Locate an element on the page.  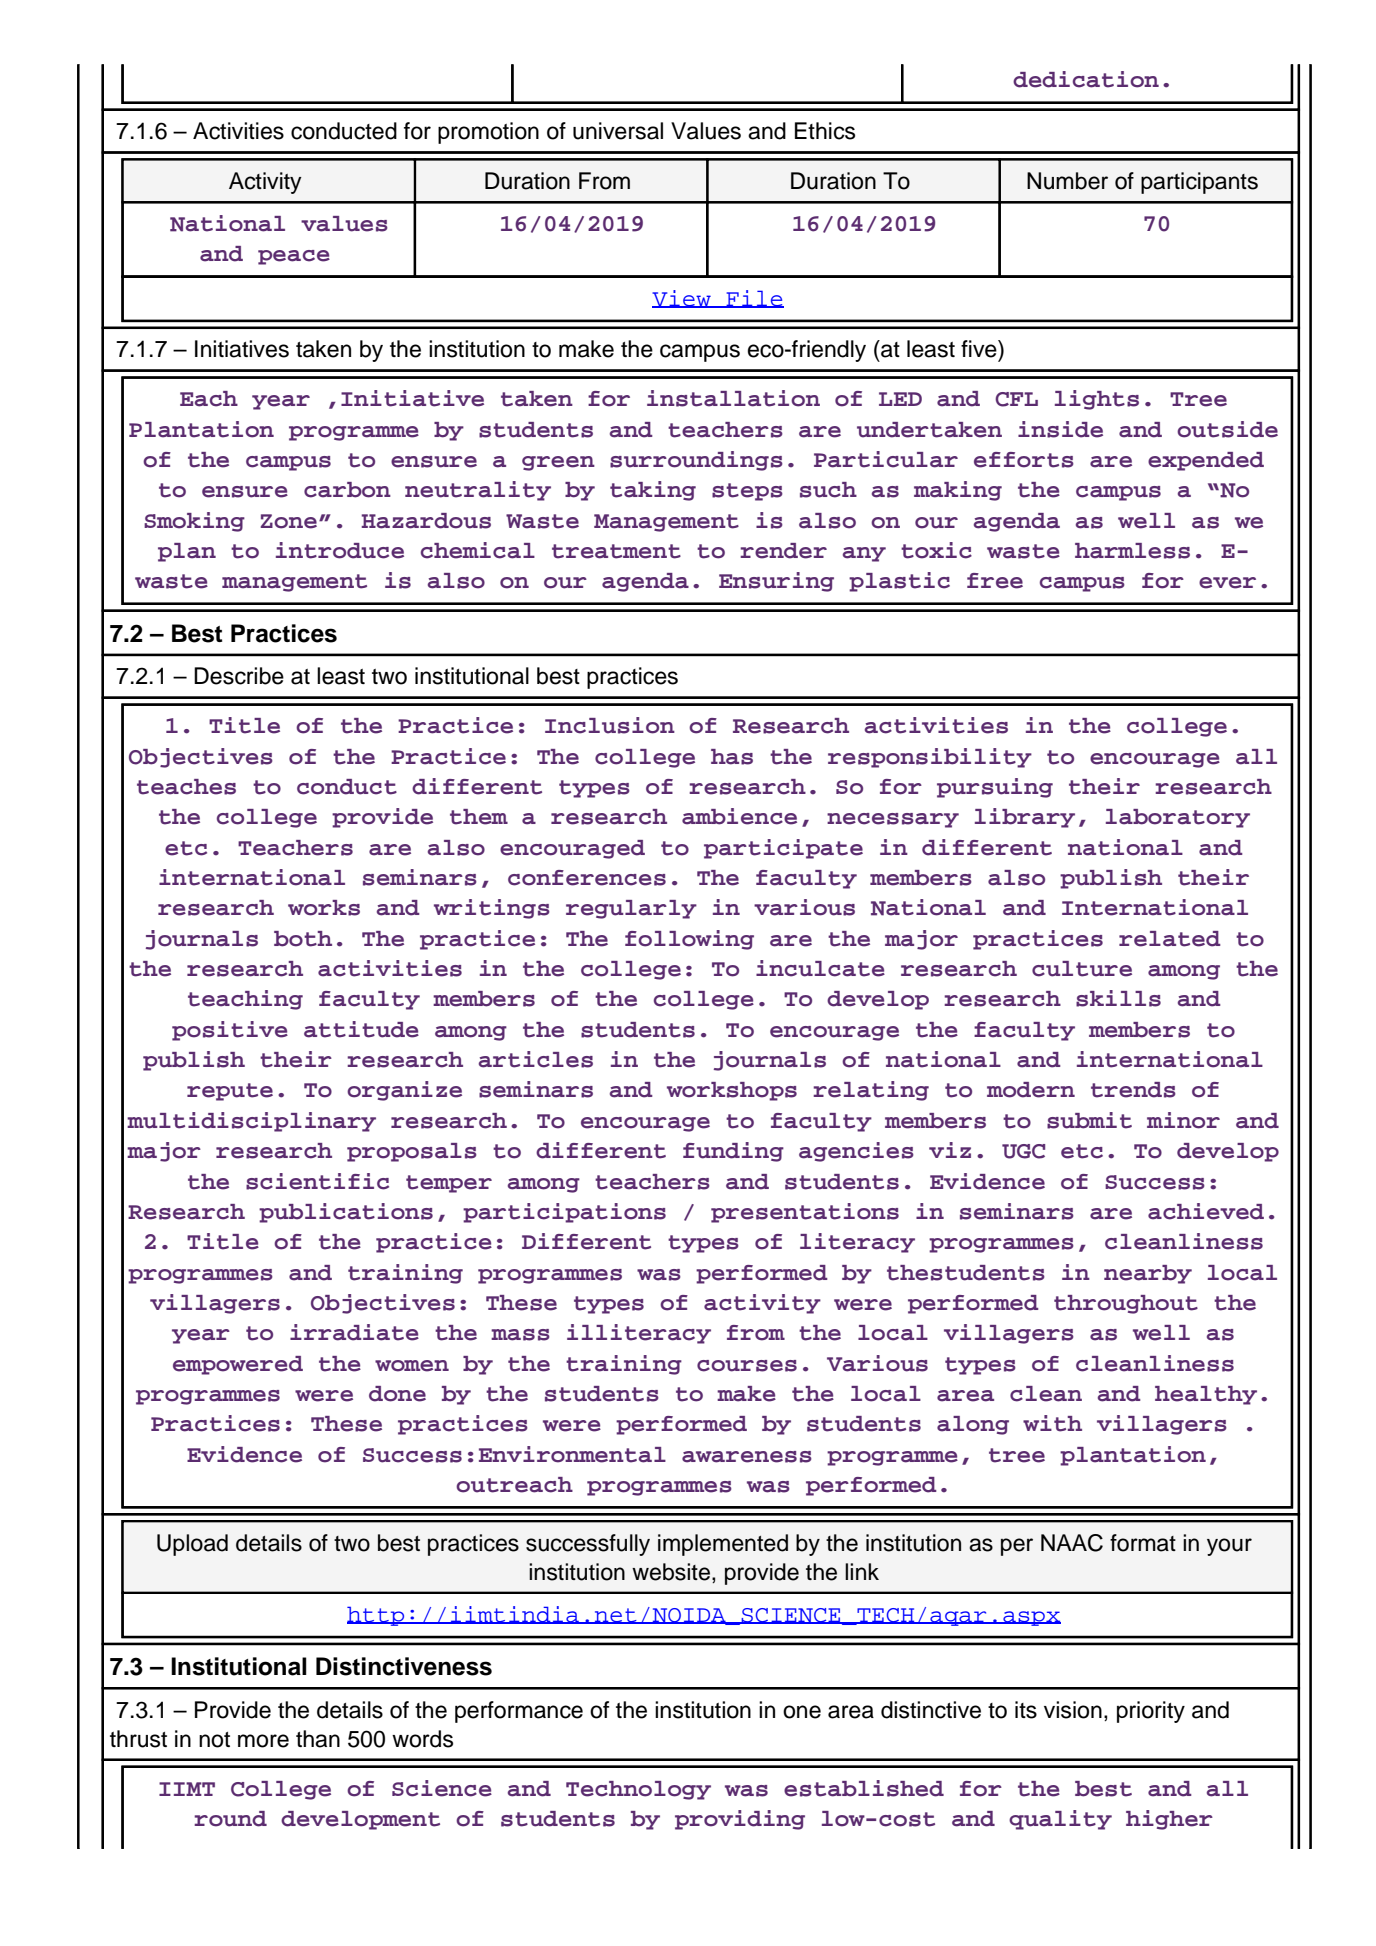
quality is located at coordinates (1060, 1820).
